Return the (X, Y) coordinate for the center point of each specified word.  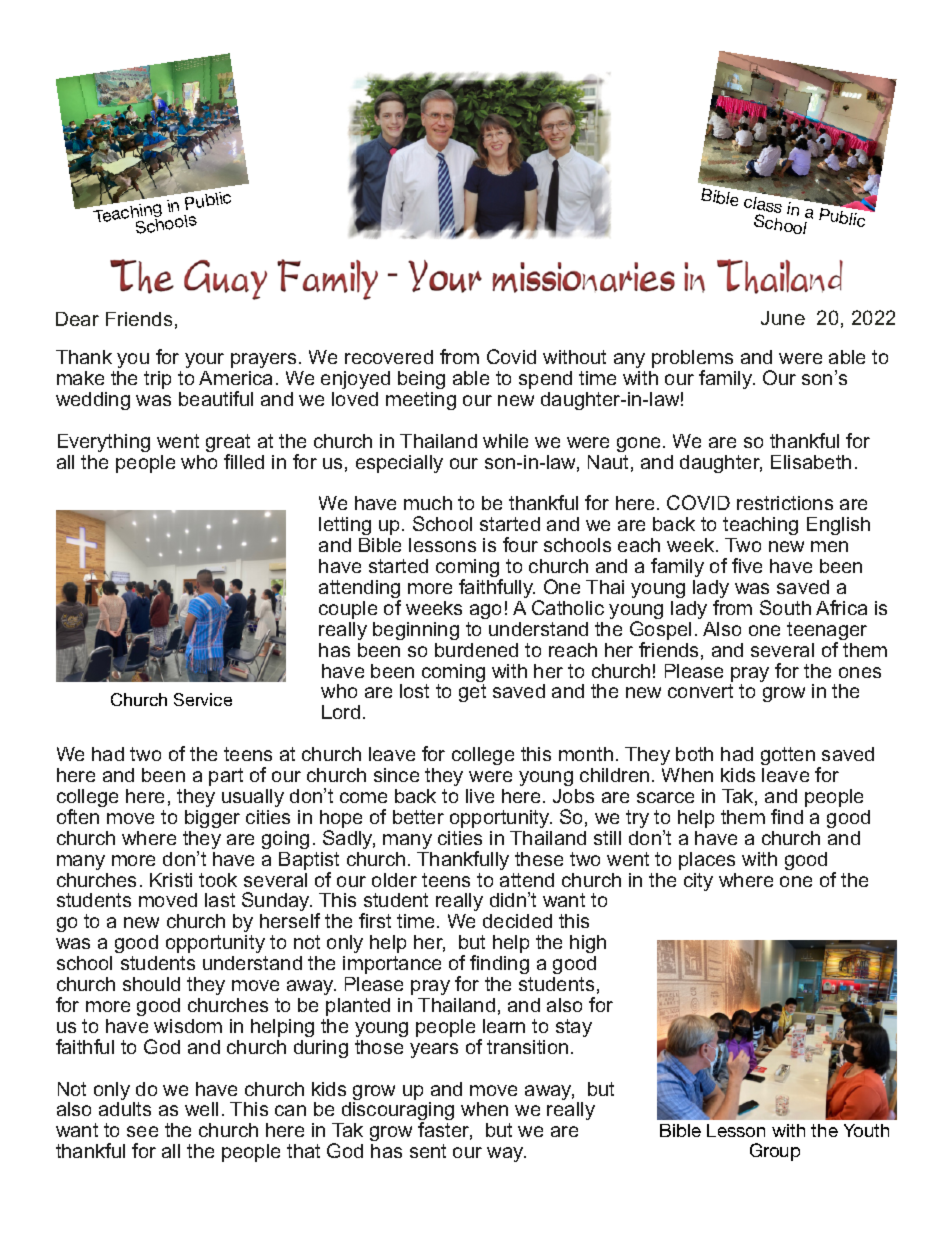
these (539, 859)
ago (485, 611)
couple (348, 610)
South (785, 607)
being (421, 380)
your (204, 360)
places (707, 861)
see (142, 1131)
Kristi (171, 880)
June (783, 318)
